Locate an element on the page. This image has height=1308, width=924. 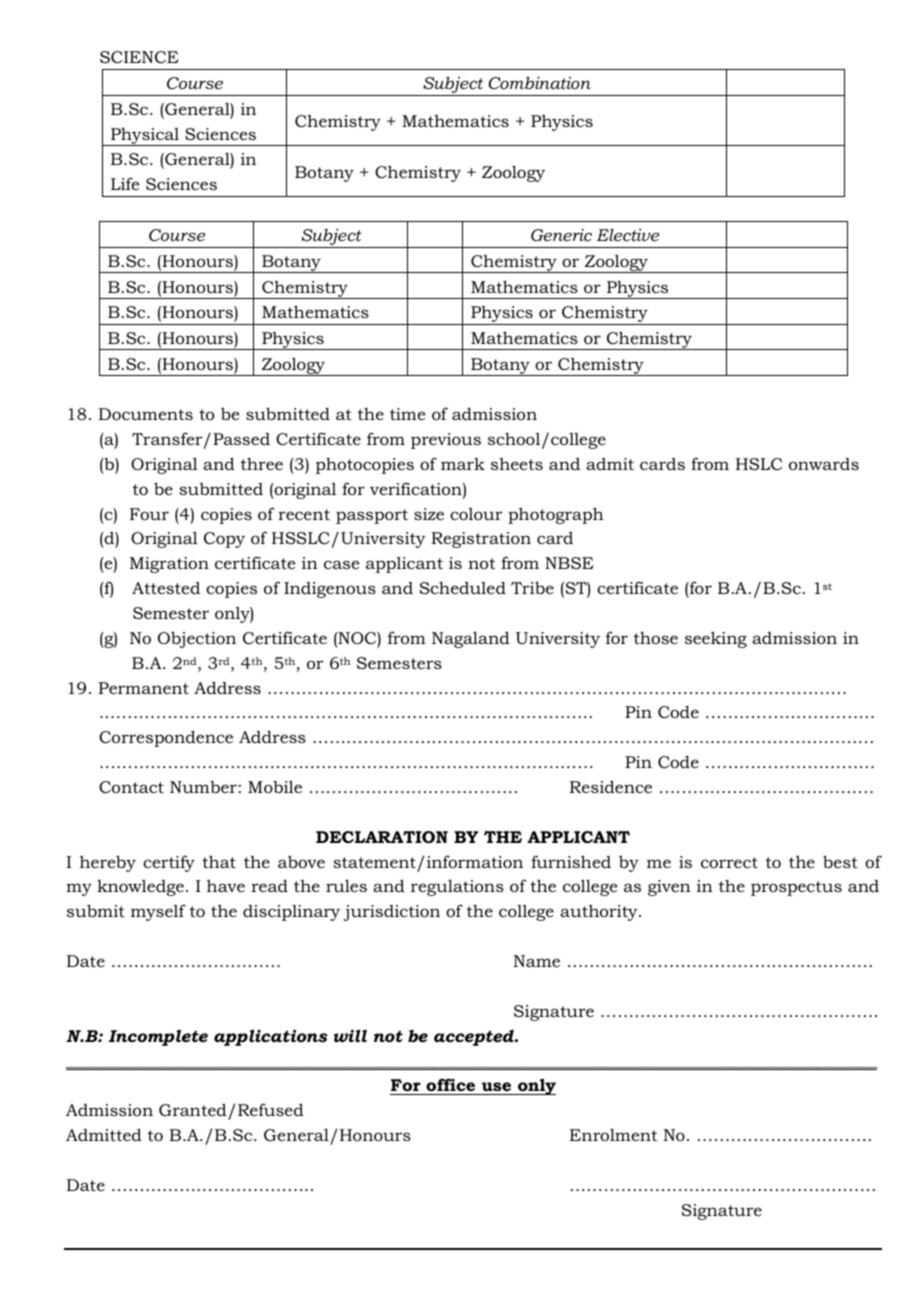
Scheduled is located at coordinates (463, 587).
